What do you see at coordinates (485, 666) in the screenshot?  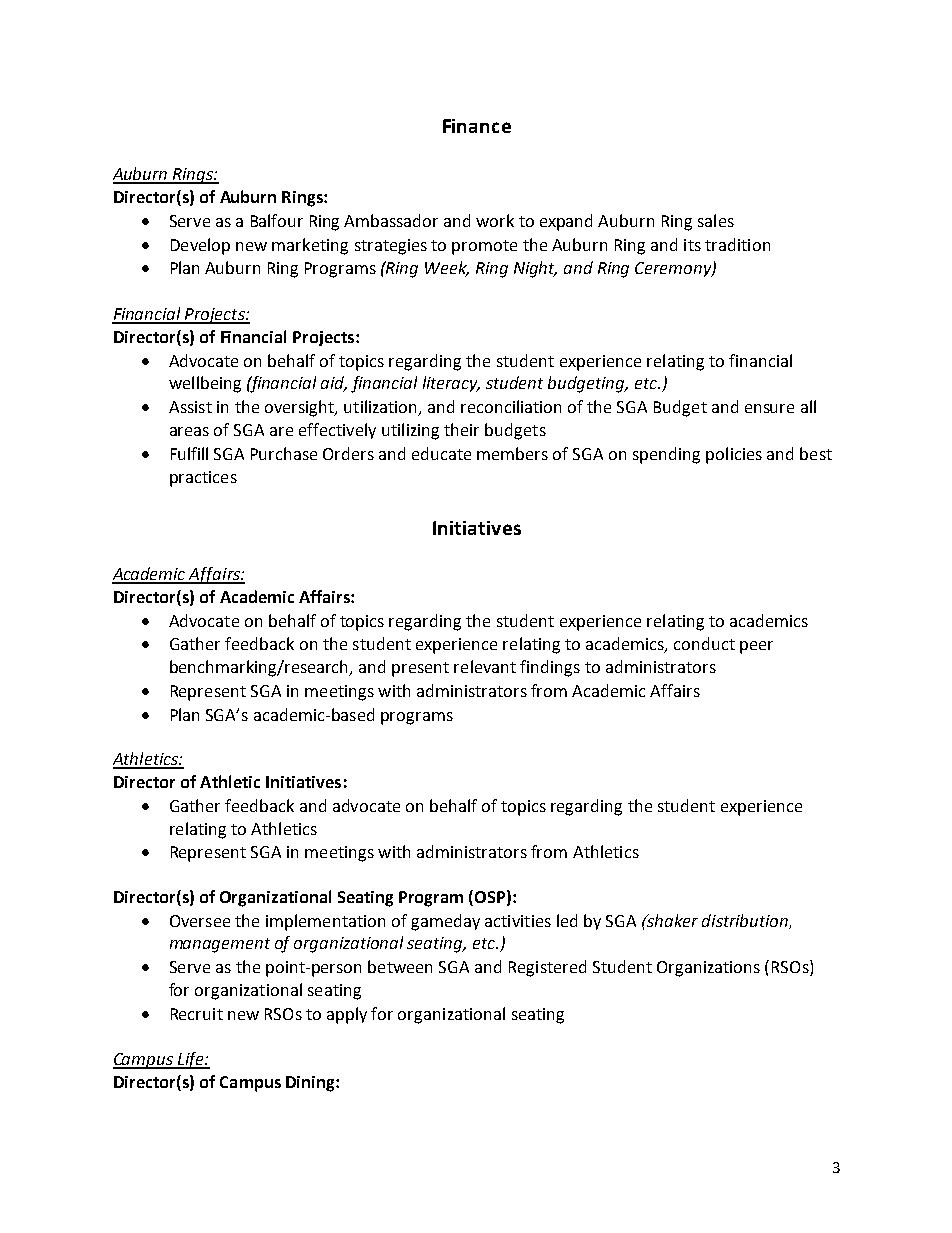 I see `relevant` at bounding box center [485, 666].
